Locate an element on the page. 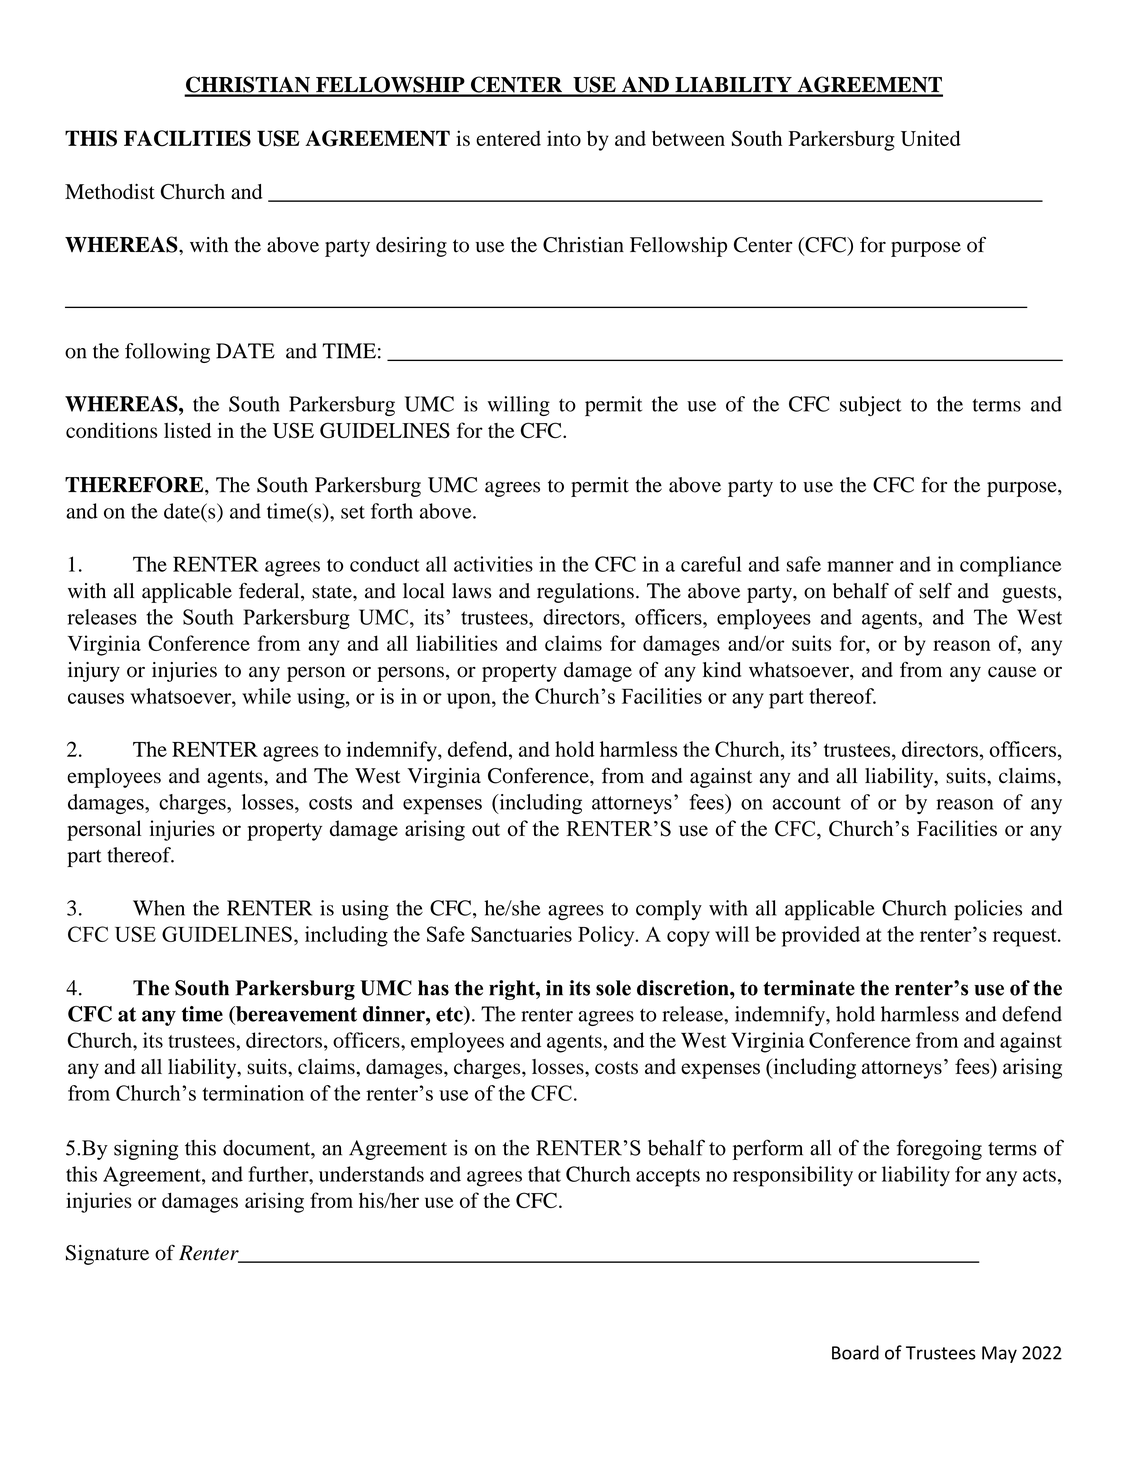 This page has height=1460, width=1128. Signature is located at coordinates (107, 1255).
